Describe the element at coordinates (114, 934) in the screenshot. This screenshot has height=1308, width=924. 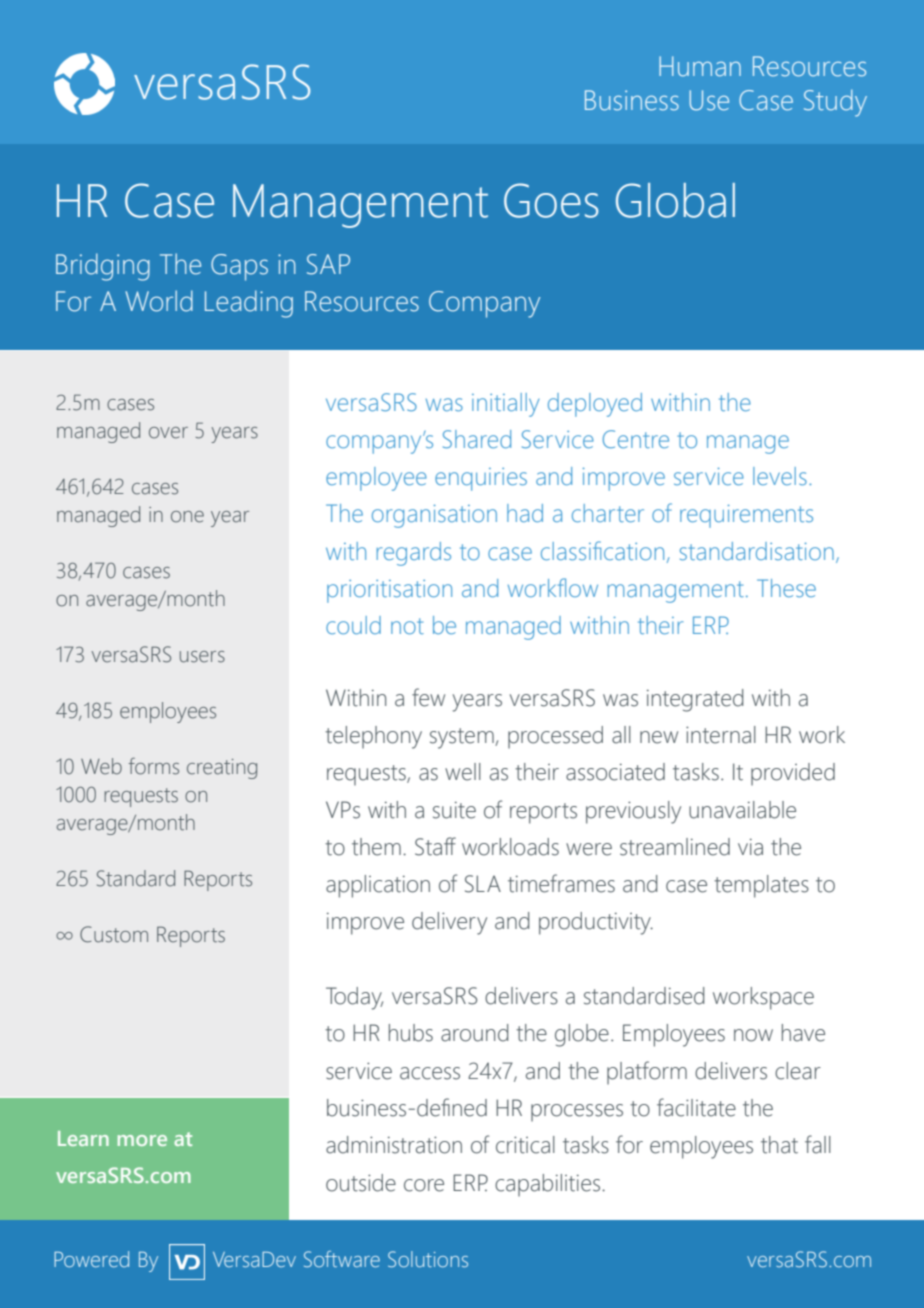
I see `Custom` at that location.
